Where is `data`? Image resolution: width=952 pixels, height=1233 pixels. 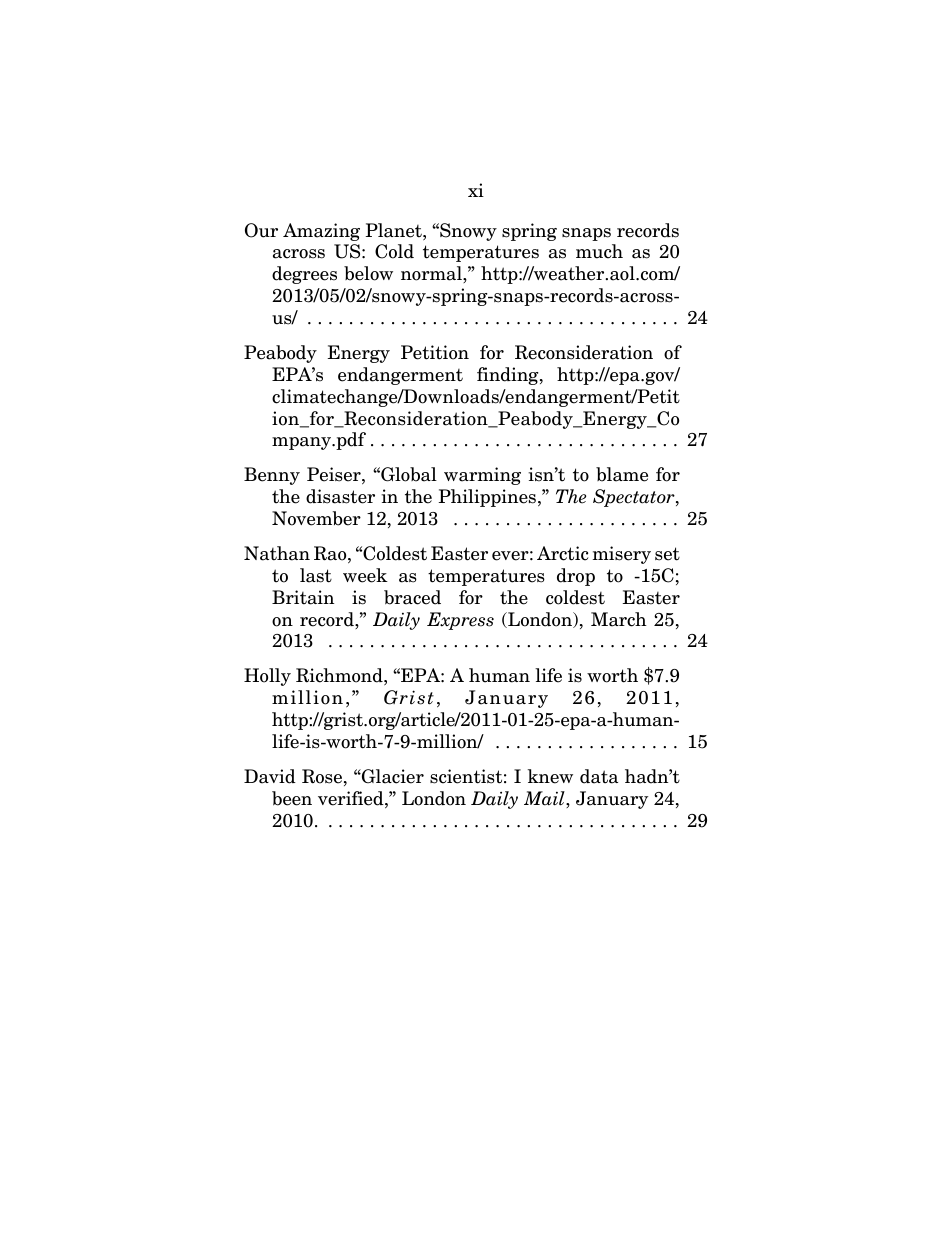 data is located at coordinates (599, 776).
